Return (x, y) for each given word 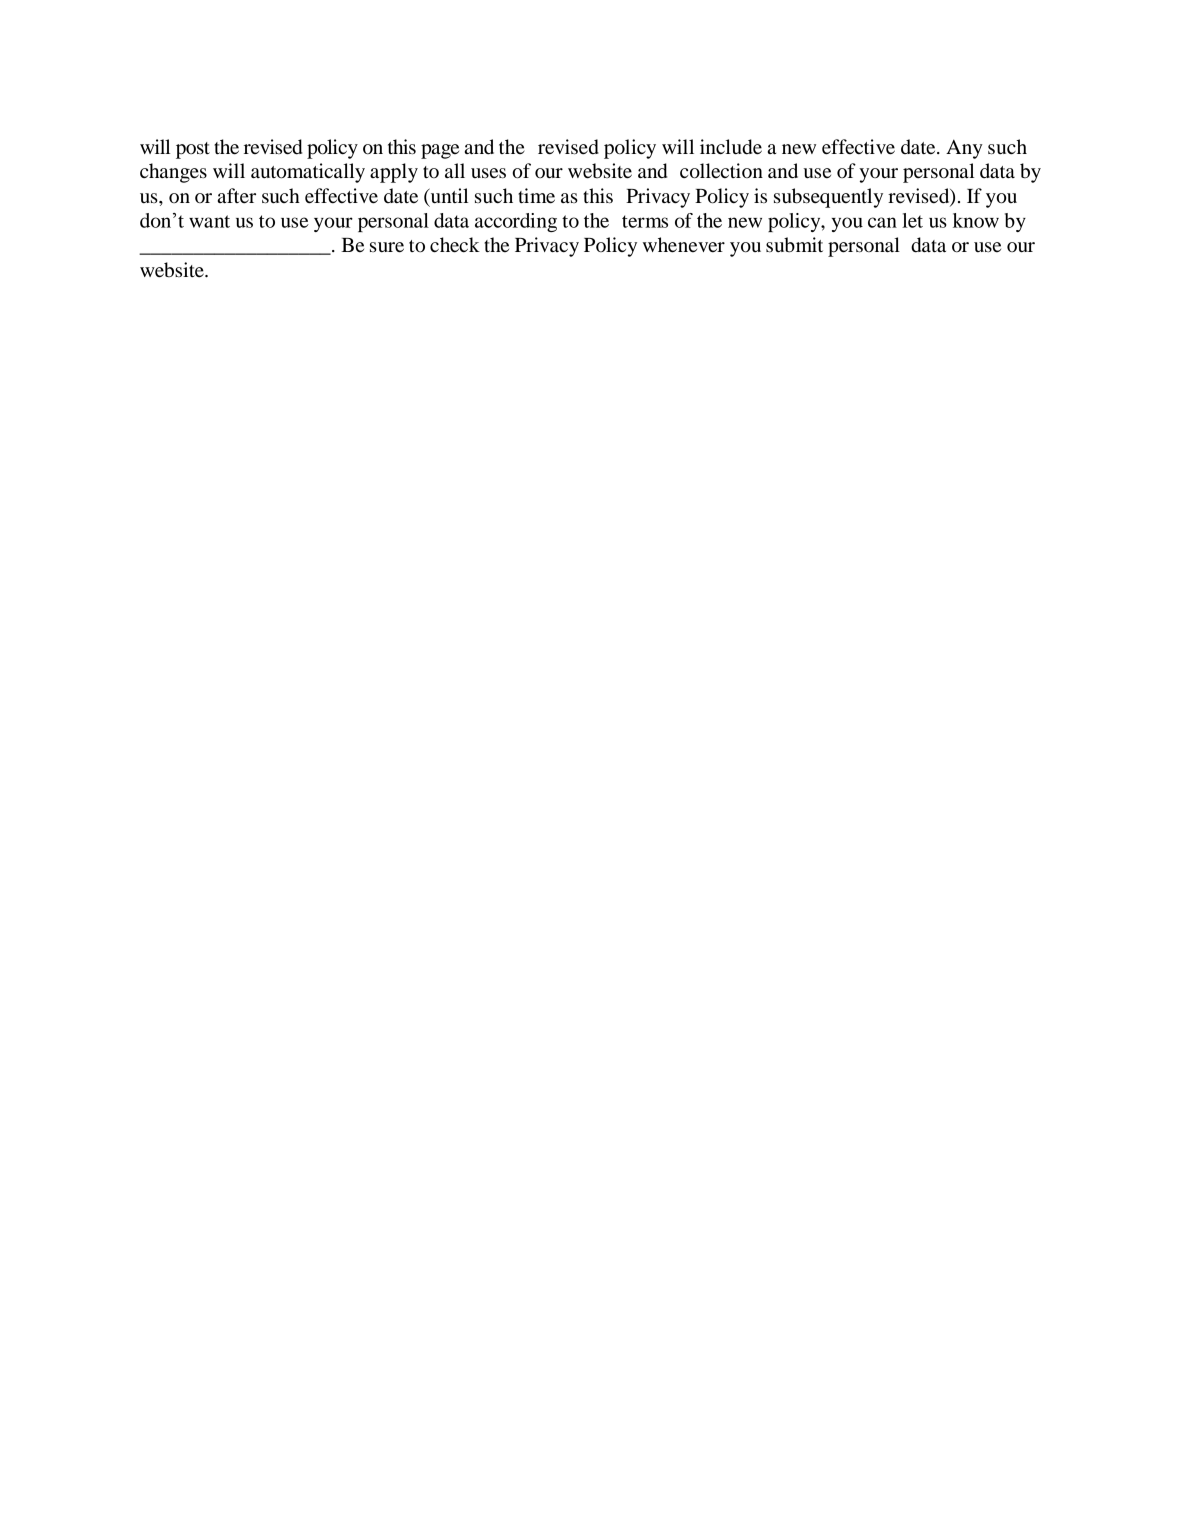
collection (721, 171)
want (209, 221)
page (440, 151)
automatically (308, 173)
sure (387, 247)
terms (645, 221)
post (193, 150)
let (912, 220)
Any (964, 149)
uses (488, 173)
